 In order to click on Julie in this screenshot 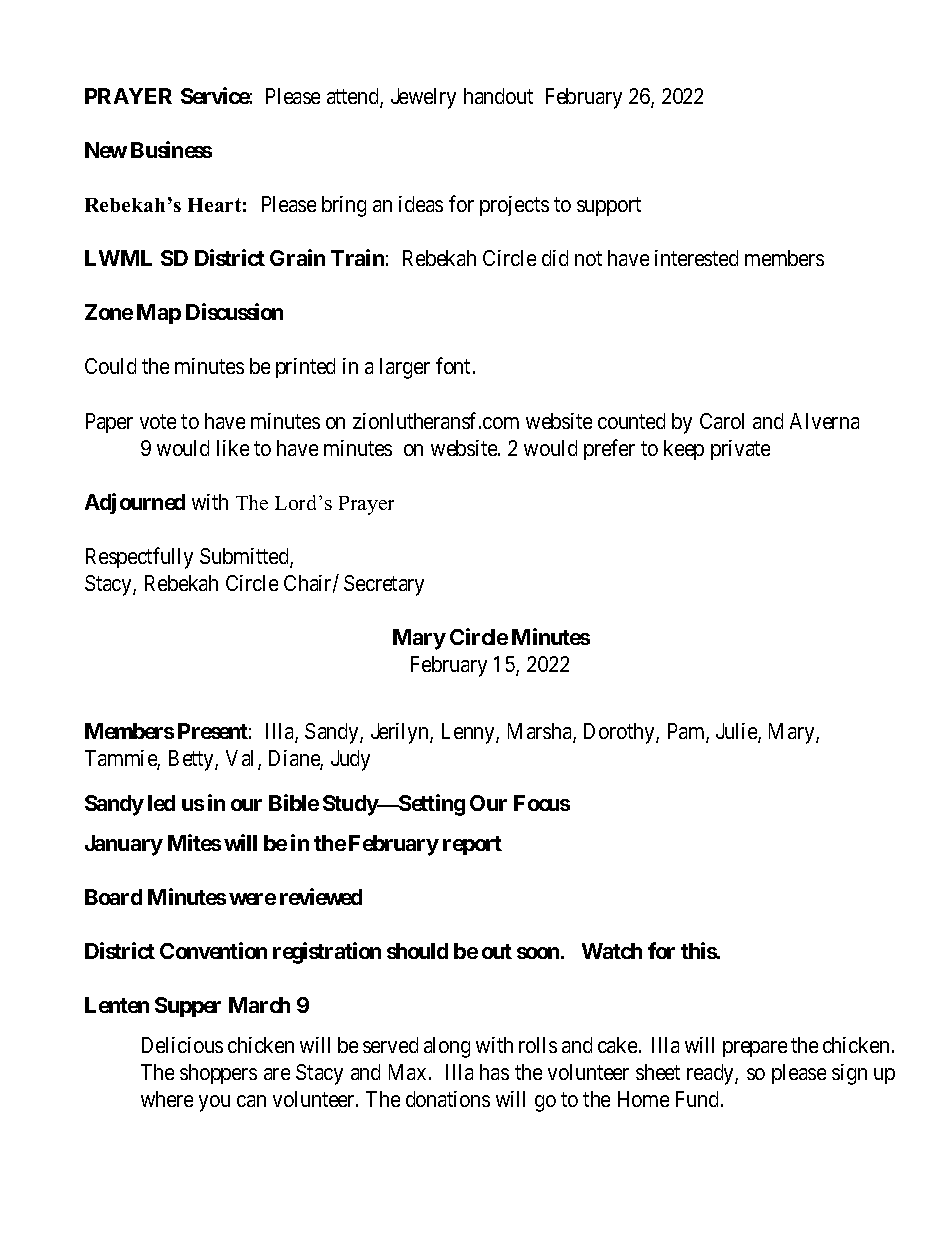, I will do `click(737, 732)`.
